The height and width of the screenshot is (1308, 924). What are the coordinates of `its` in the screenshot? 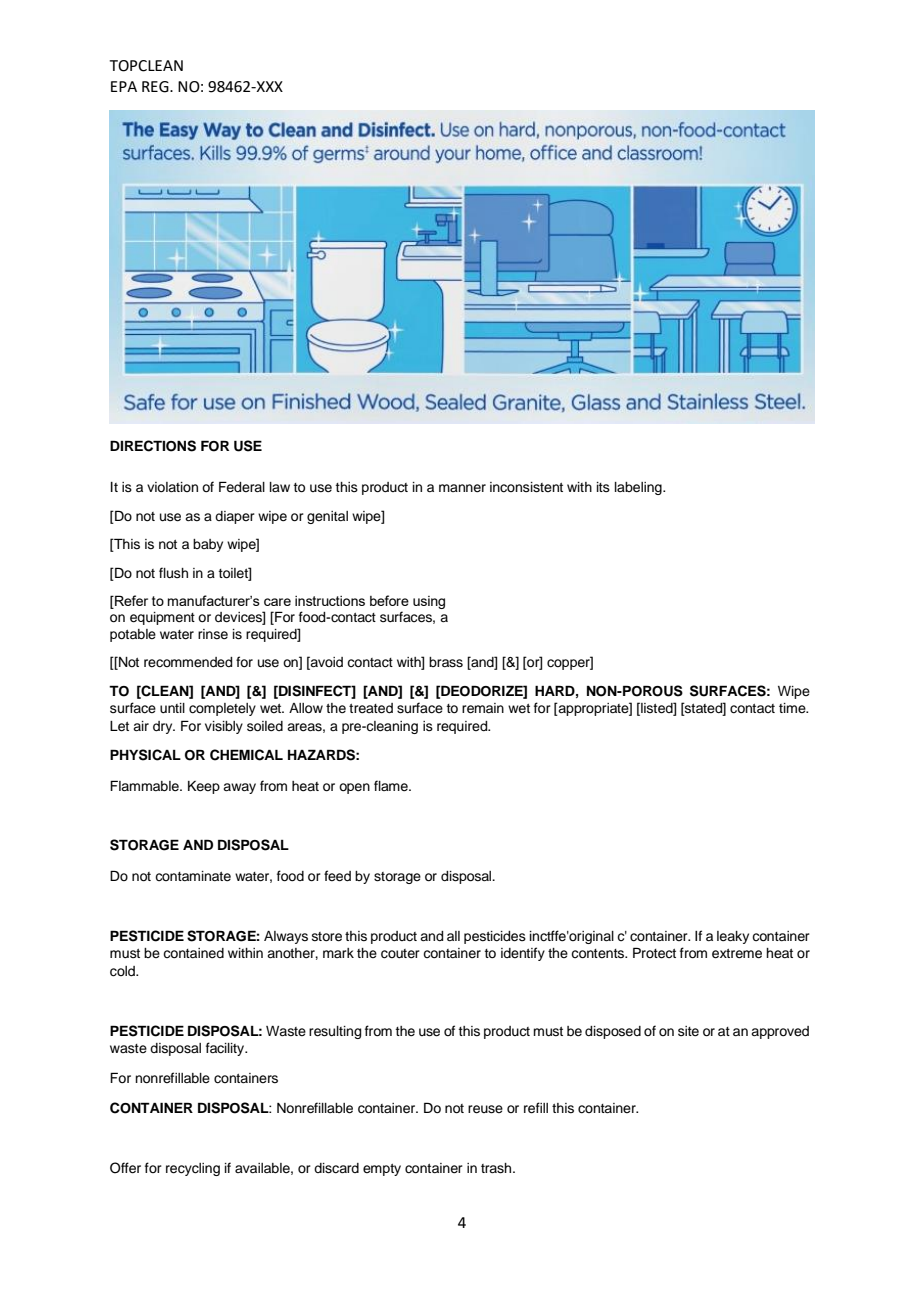 It's located at (603, 487).
